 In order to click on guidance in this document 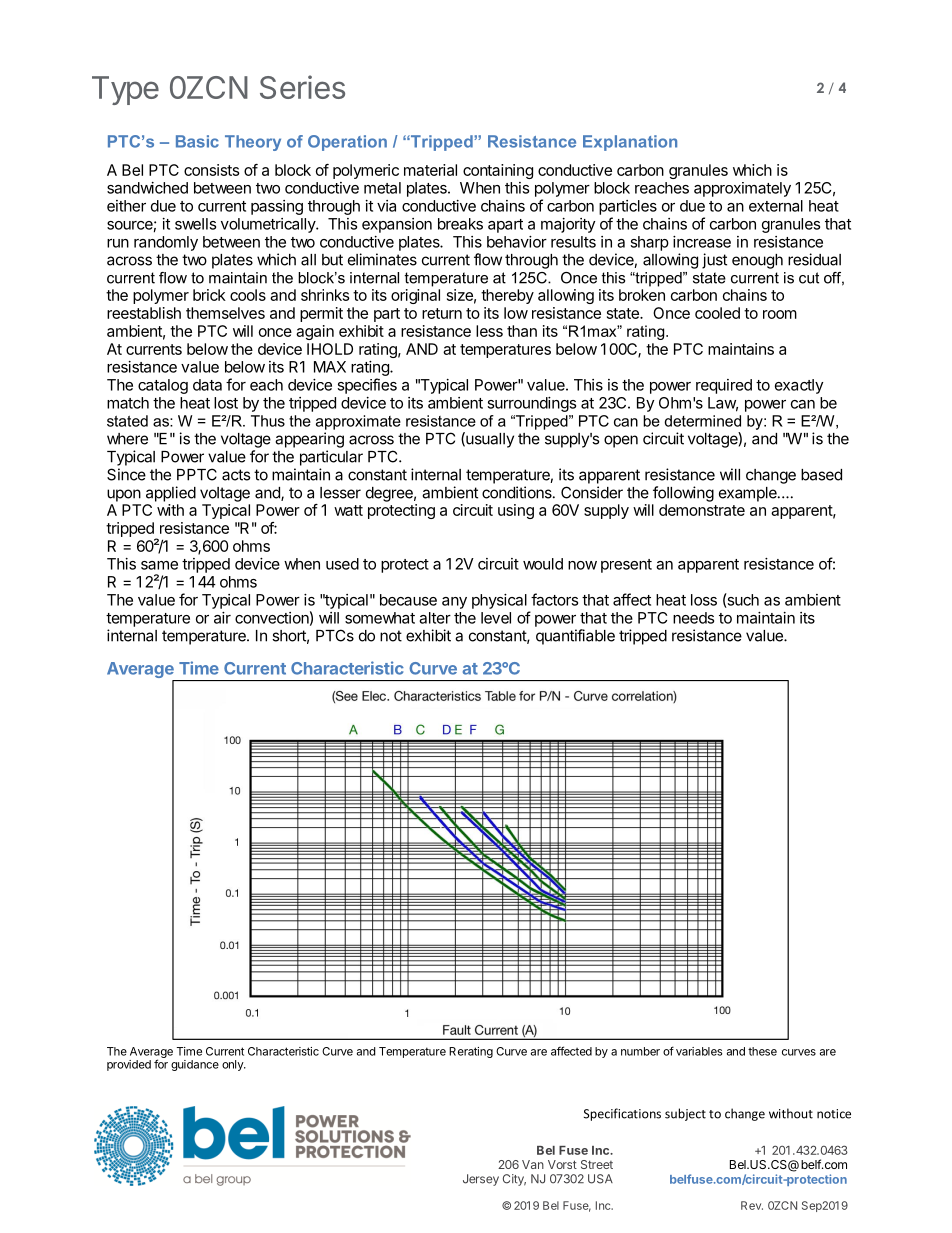, I will do `click(195, 1065)`.
